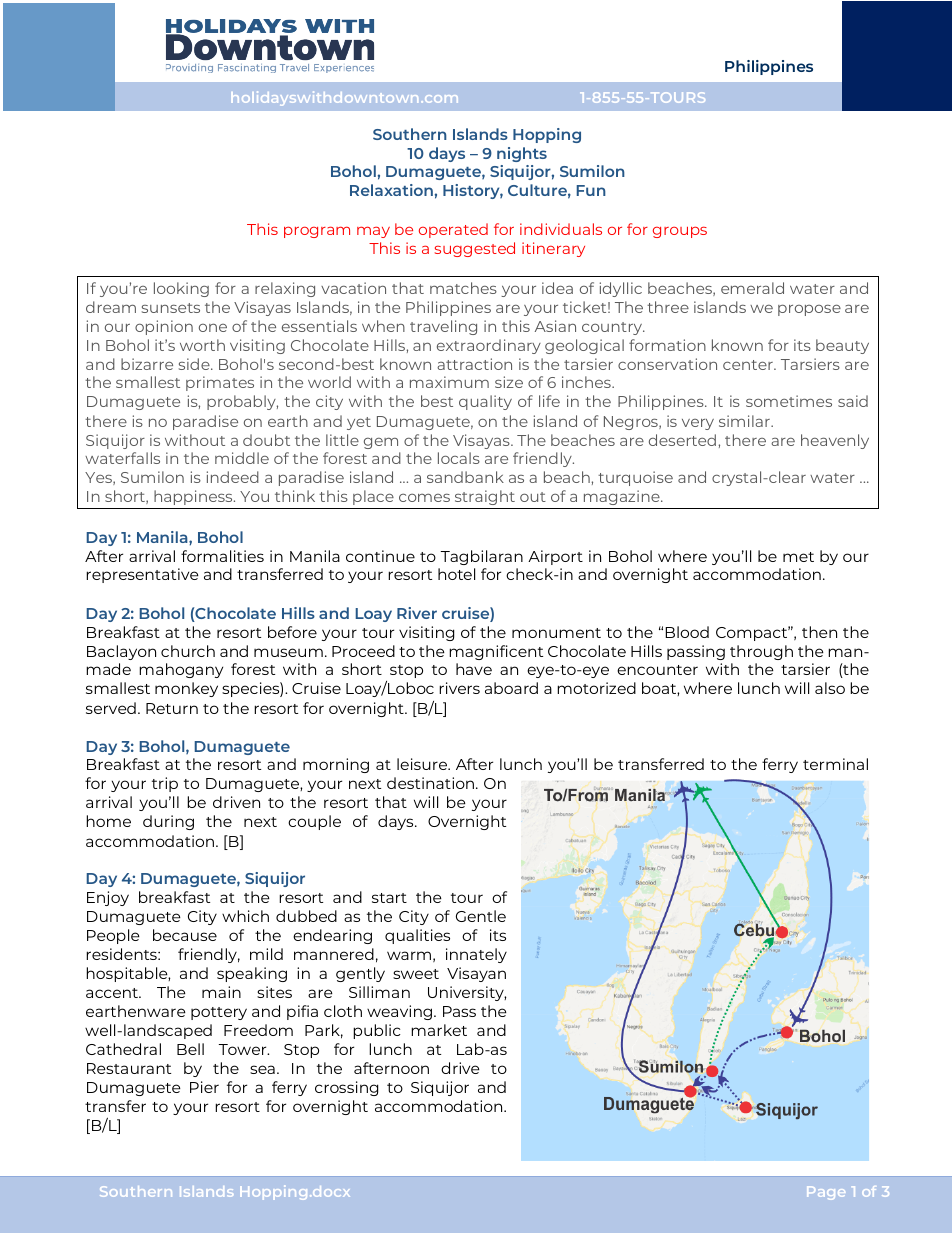 The image size is (952, 1233). What do you see at coordinates (522, 154) in the screenshot?
I see `nights` at bounding box center [522, 154].
